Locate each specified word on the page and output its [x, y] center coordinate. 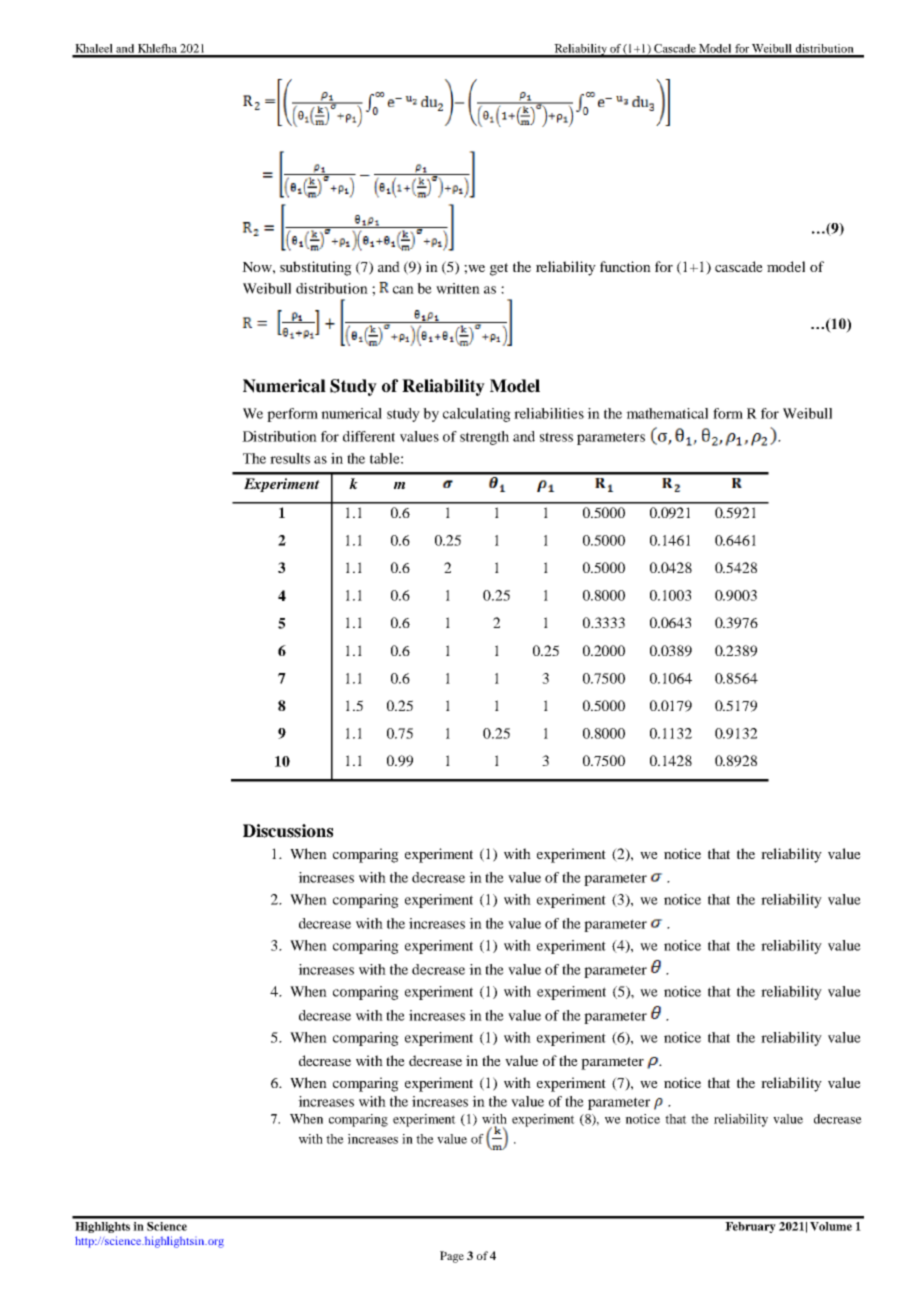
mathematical [667, 413]
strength [484, 438]
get [499, 269]
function [625, 266]
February [750, 1227]
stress [556, 437]
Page [452, 1257]
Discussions [288, 831]
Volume [831, 1226]
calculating [477, 415]
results [290, 458]
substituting [316, 268]
